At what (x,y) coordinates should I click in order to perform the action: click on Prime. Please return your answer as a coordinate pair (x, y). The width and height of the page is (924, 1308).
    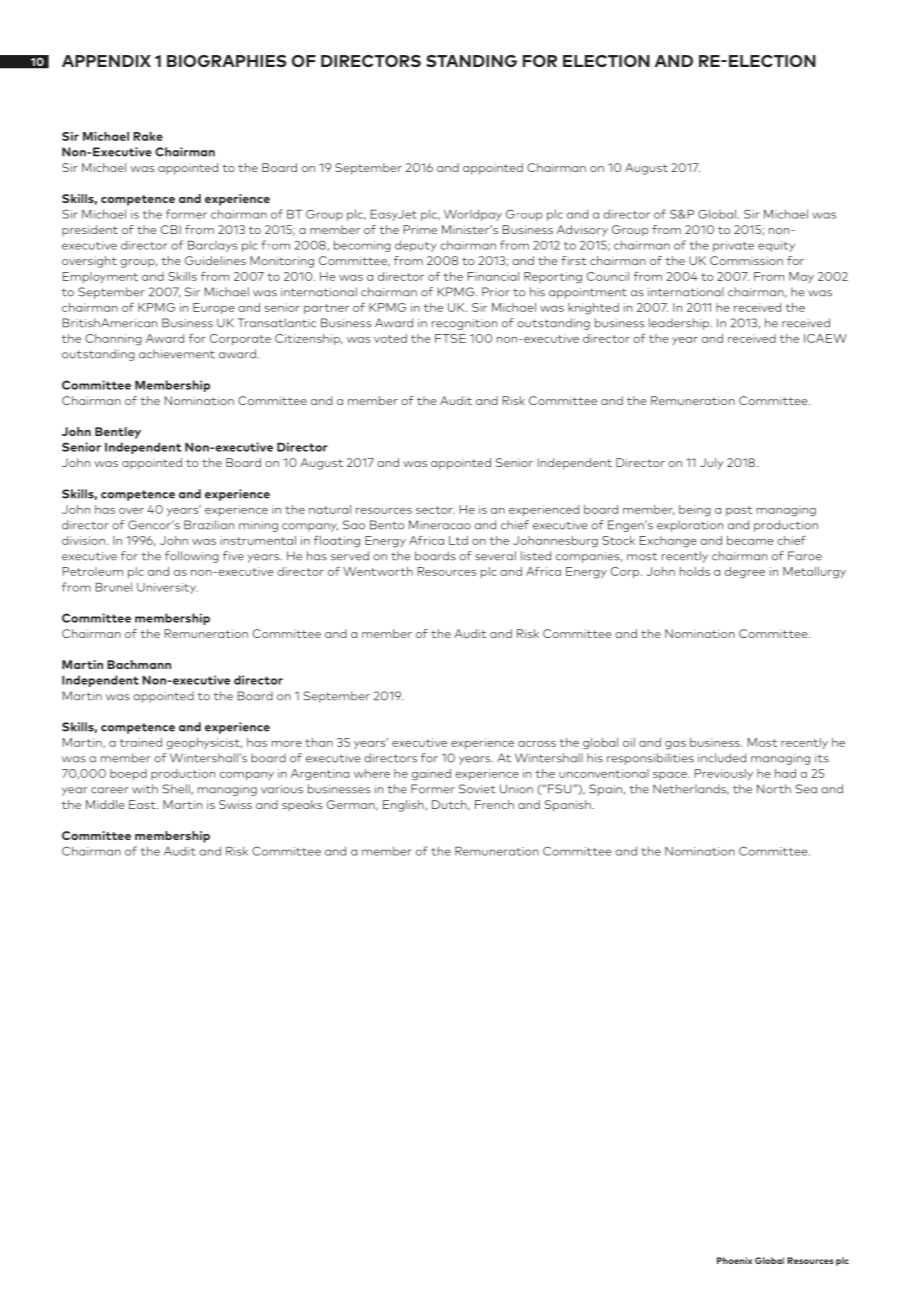
    Looking at the image, I should click on (420, 229).
